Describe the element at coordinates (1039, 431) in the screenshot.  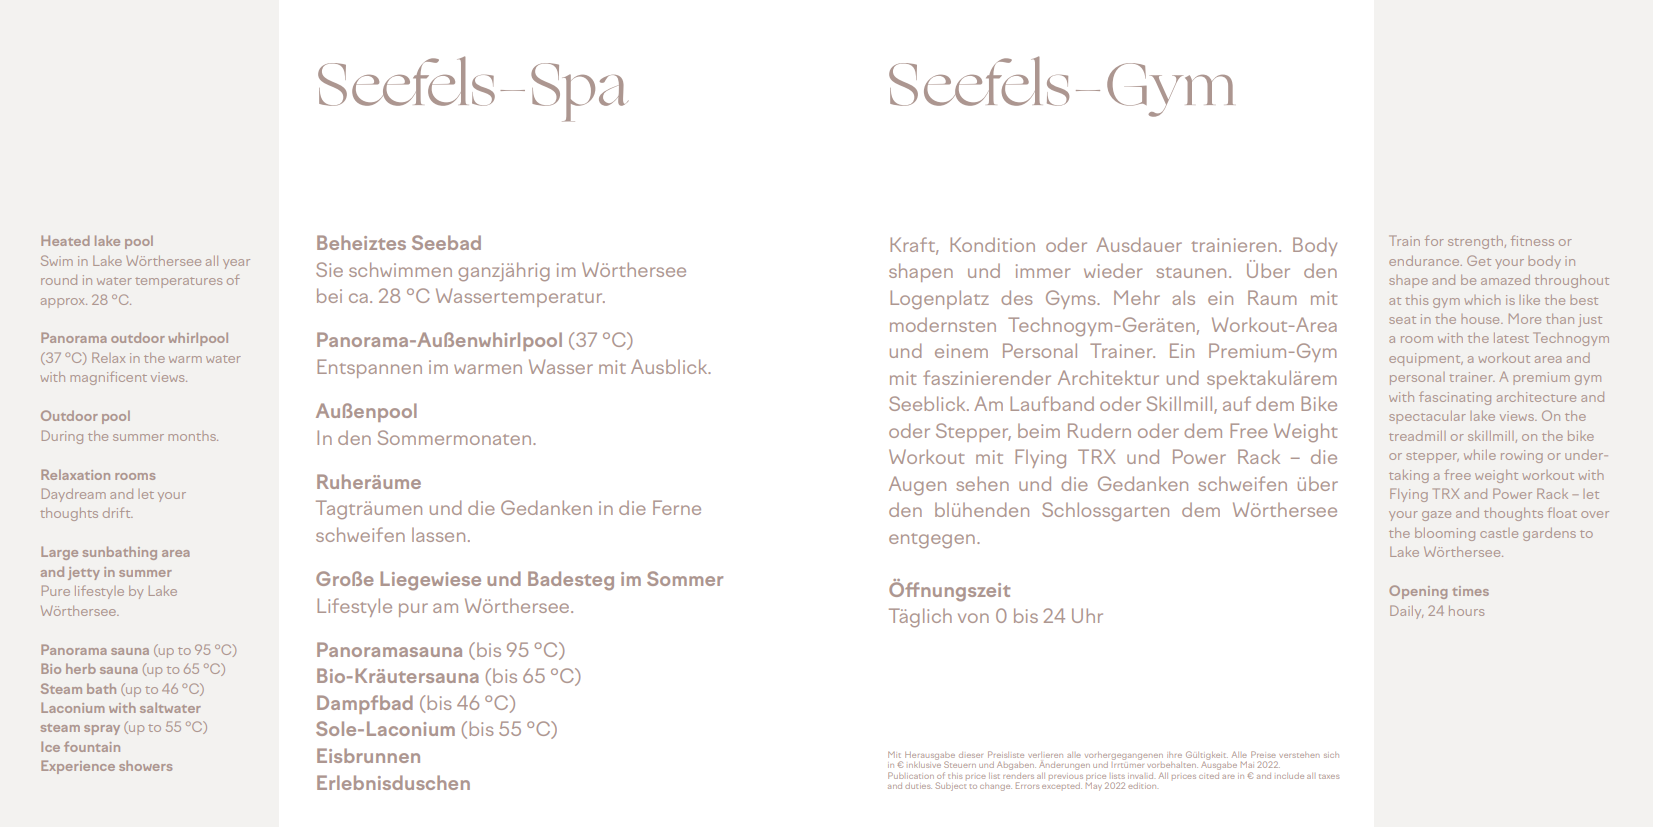
I see `beim` at that location.
